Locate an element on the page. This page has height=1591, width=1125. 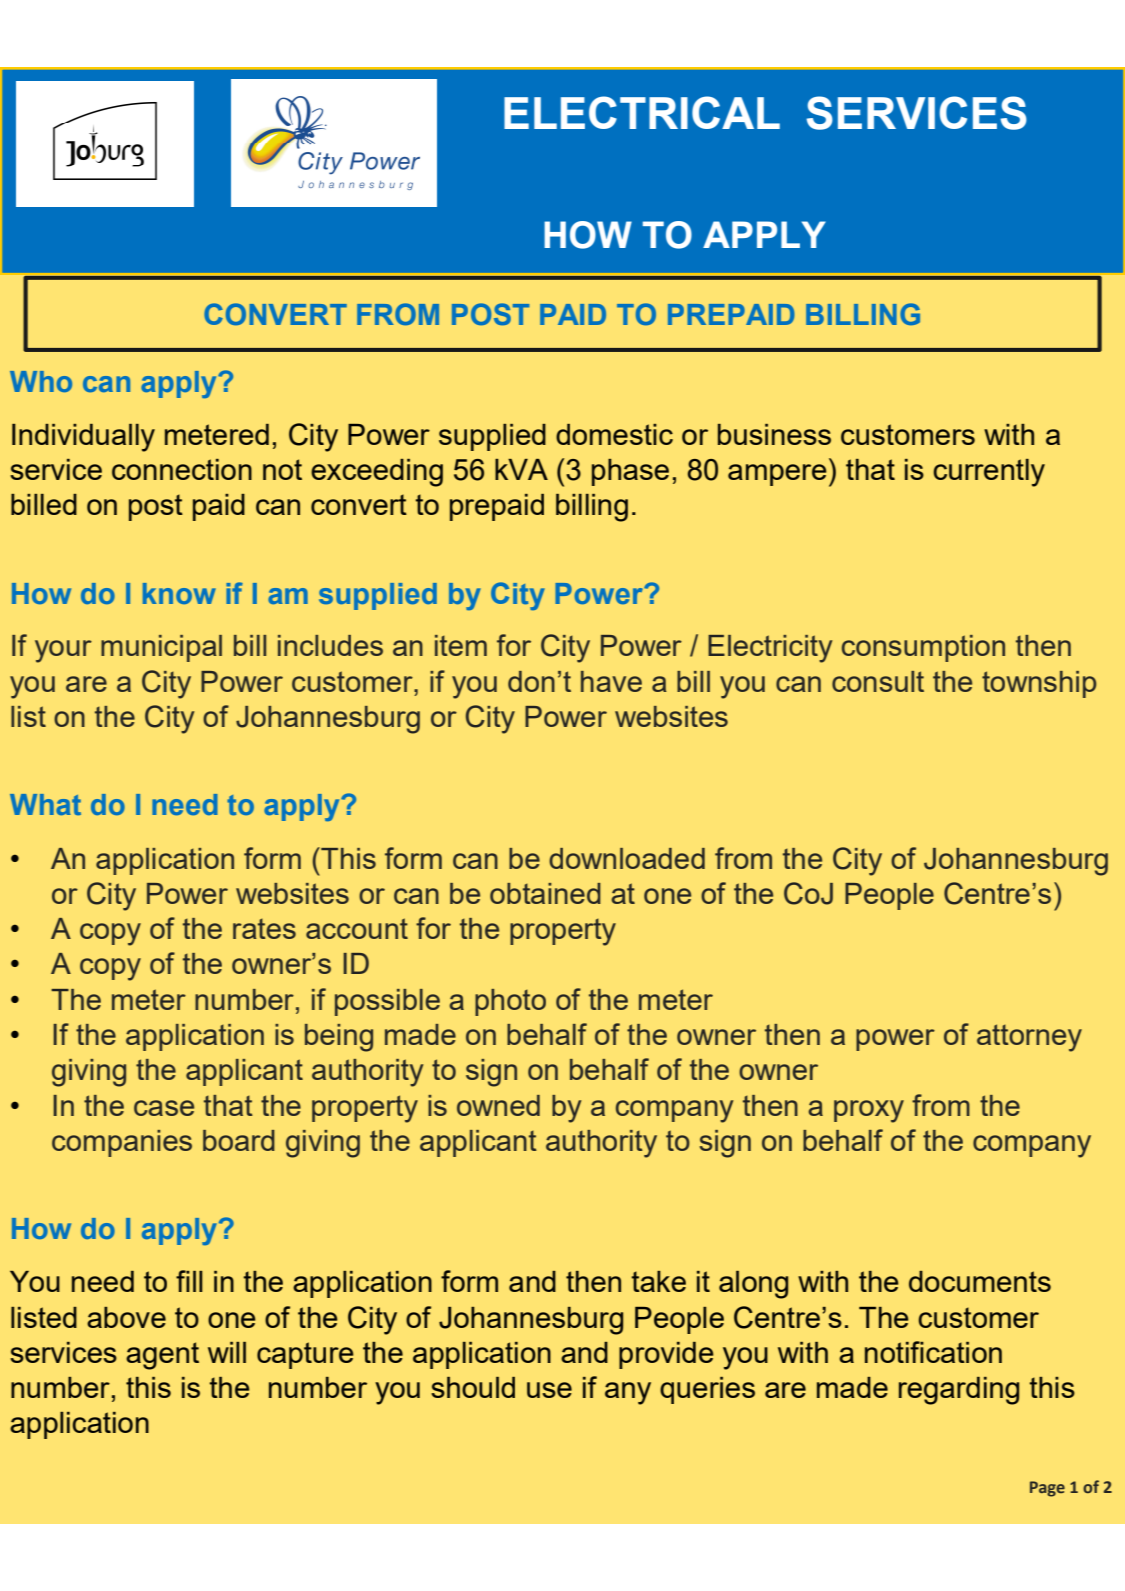
downloaded is located at coordinates (627, 858).
